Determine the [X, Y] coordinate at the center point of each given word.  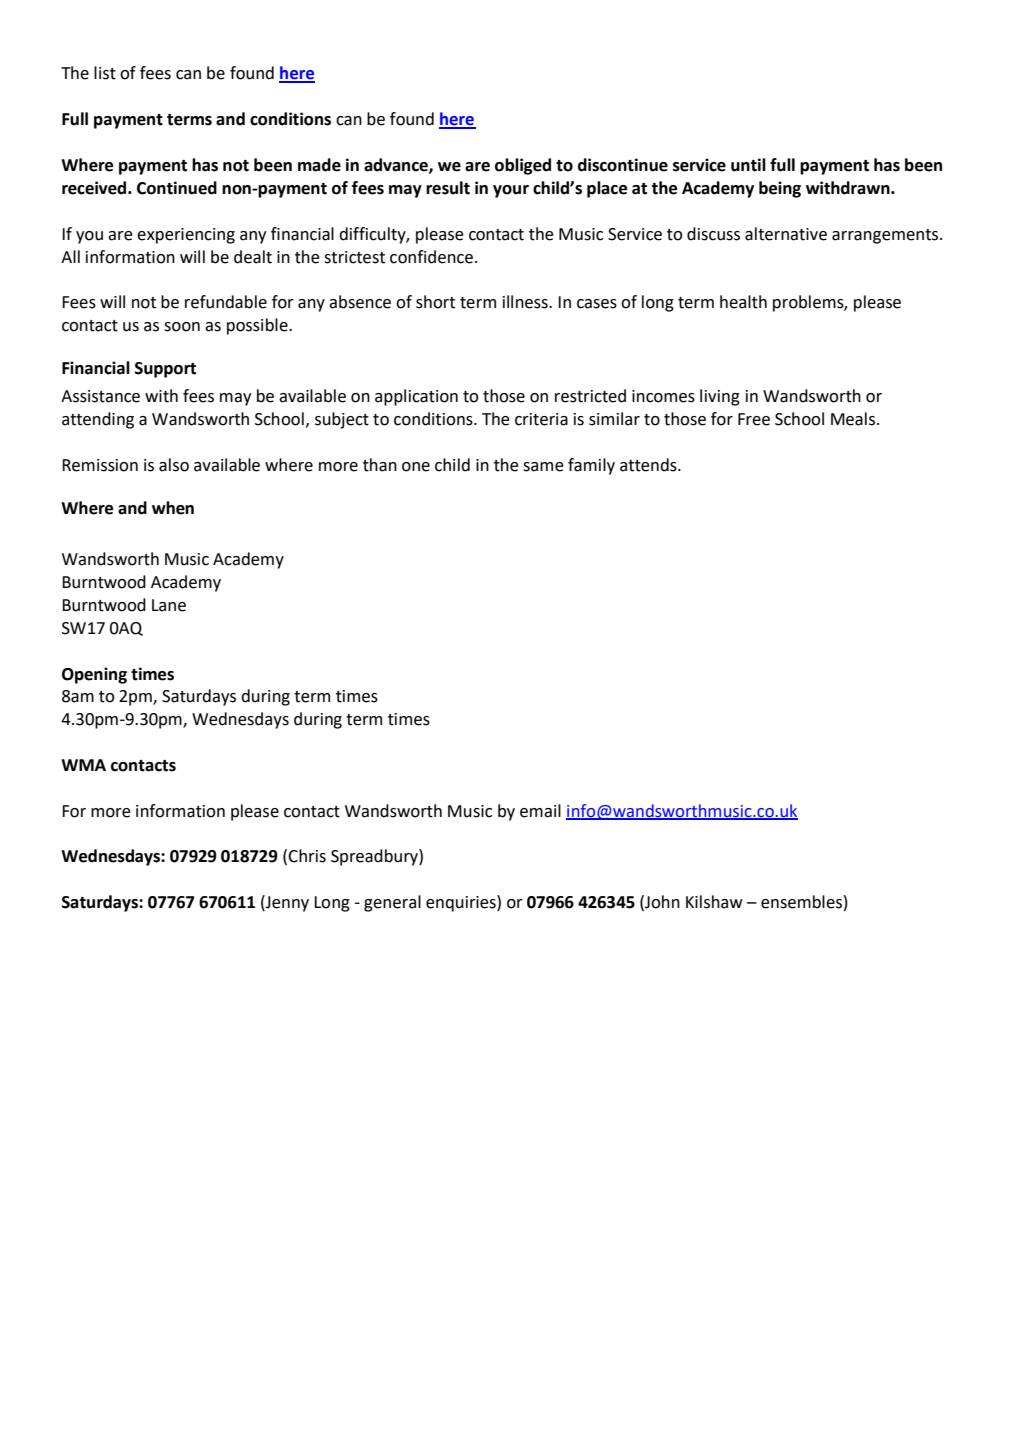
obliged [523, 166]
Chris [307, 856]
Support [165, 370]
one [416, 467]
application [416, 397]
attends [649, 465]
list [105, 73]
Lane [169, 605]
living [720, 397]
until [748, 165]
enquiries [462, 903]
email [540, 811]
